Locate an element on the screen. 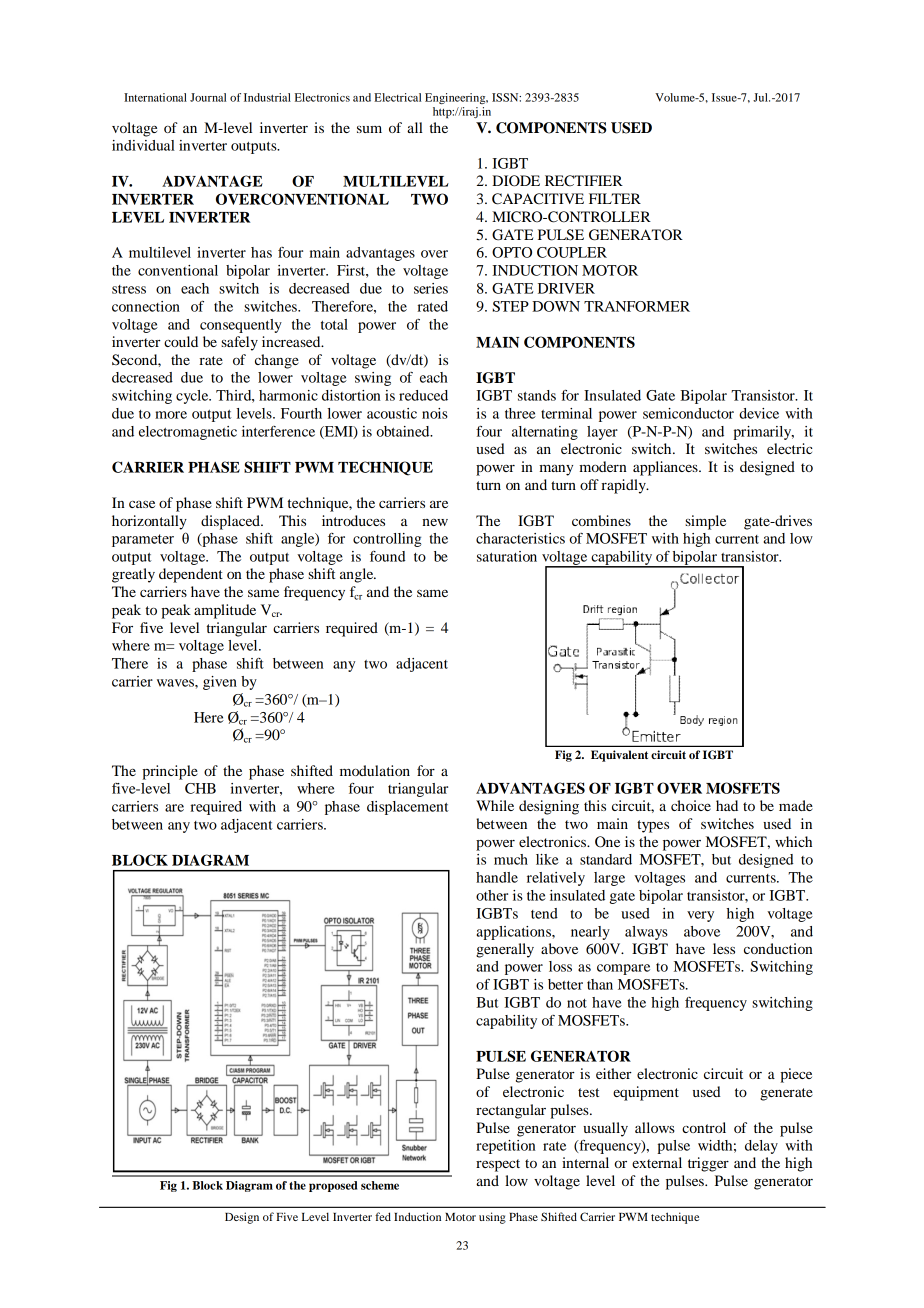  saturation is located at coordinates (507, 556).
